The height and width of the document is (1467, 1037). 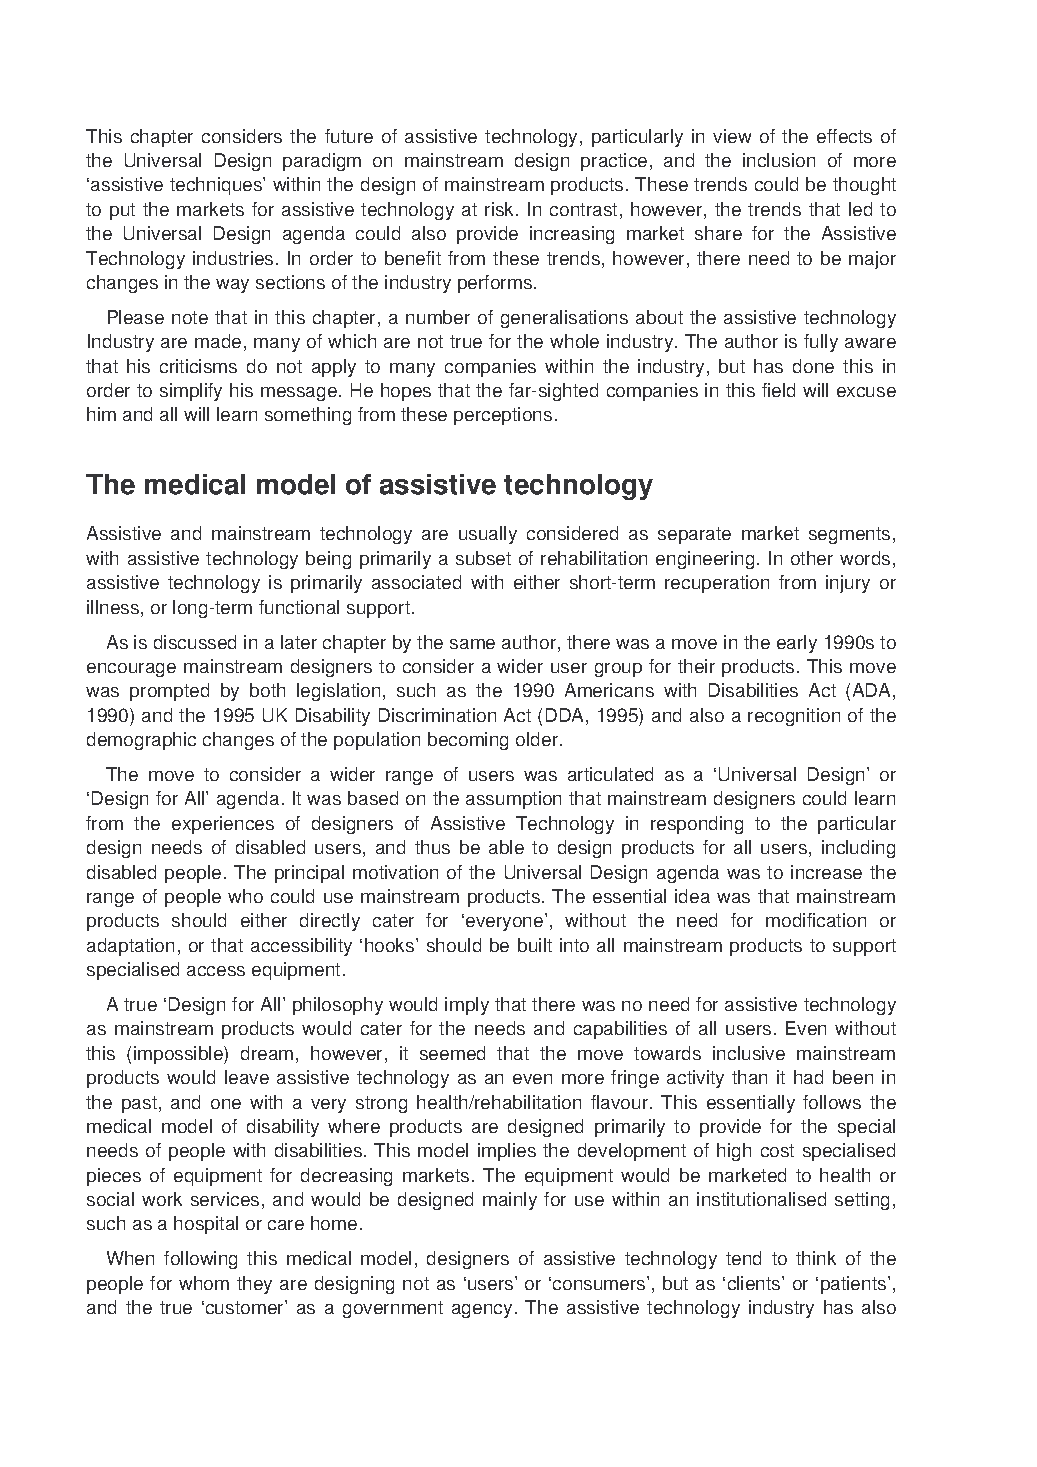 I want to click on put, so click(x=122, y=211).
